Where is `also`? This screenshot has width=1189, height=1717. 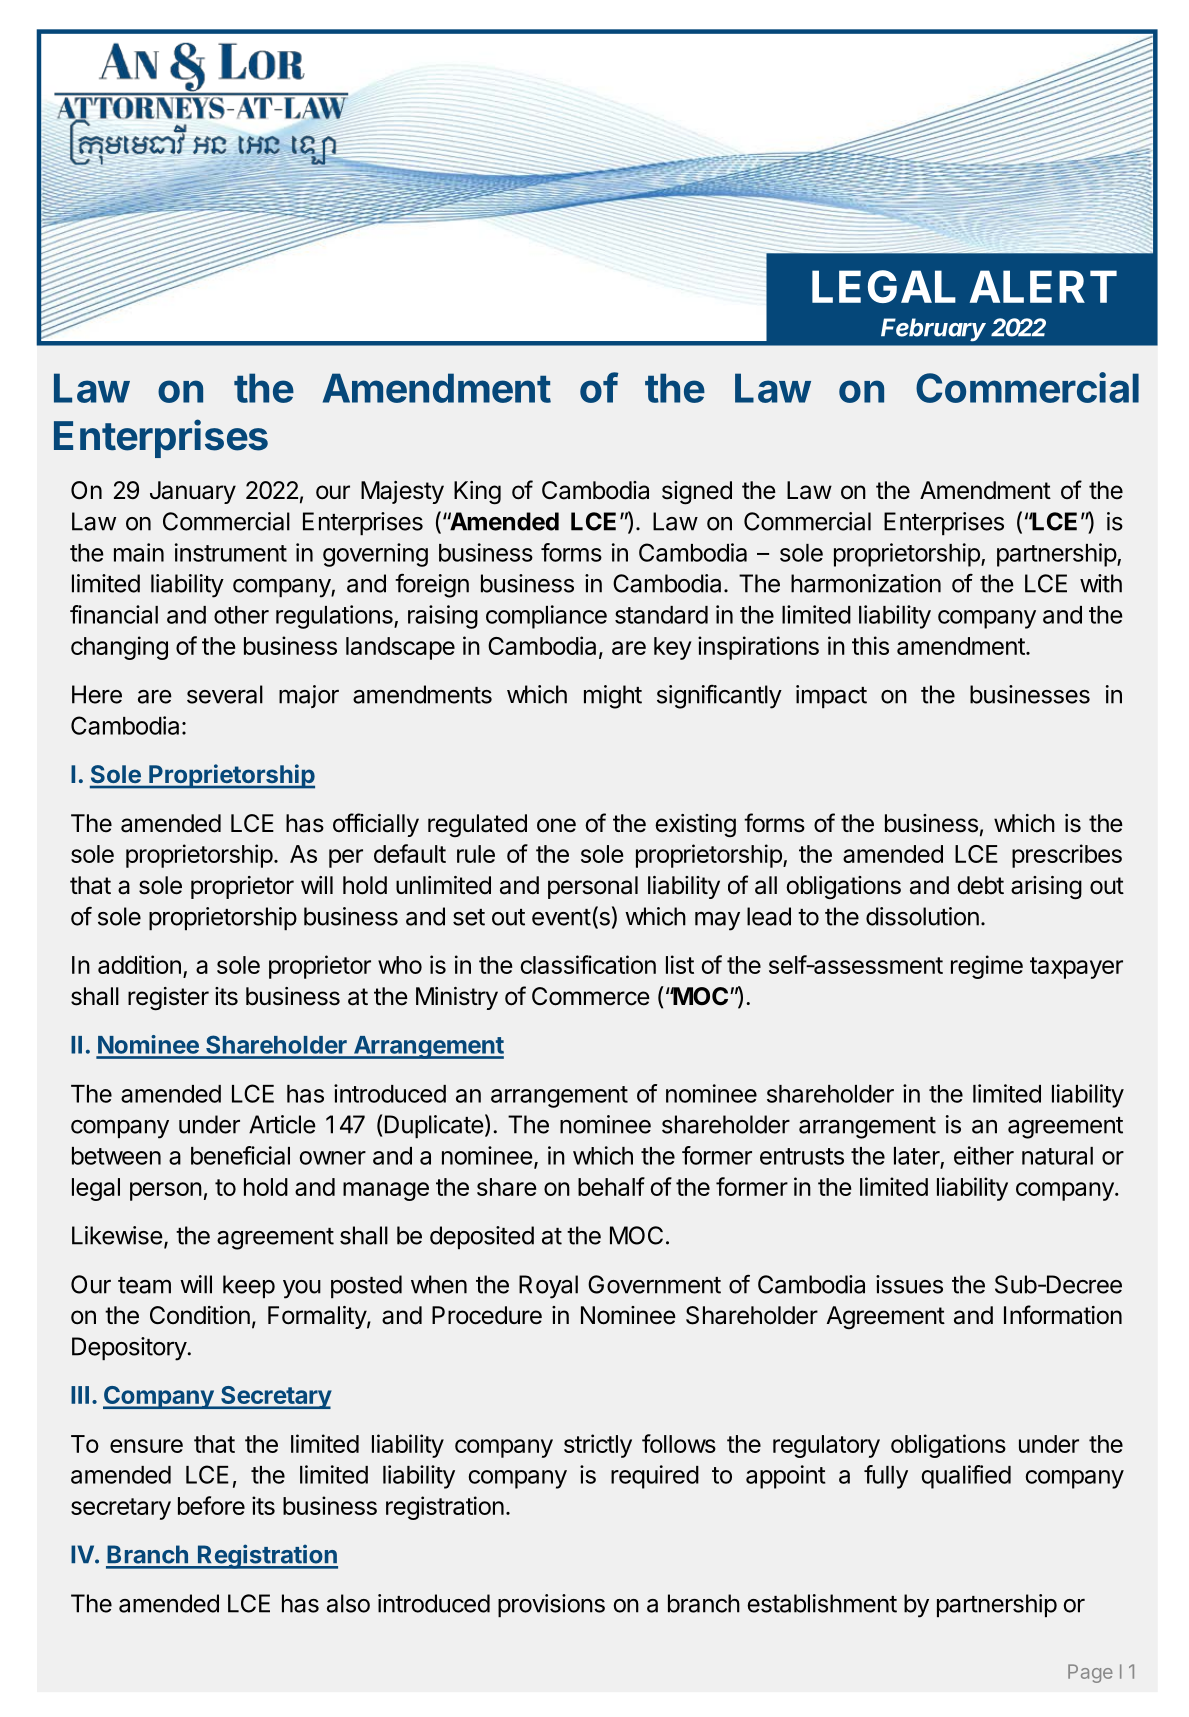 also is located at coordinates (348, 1603).
